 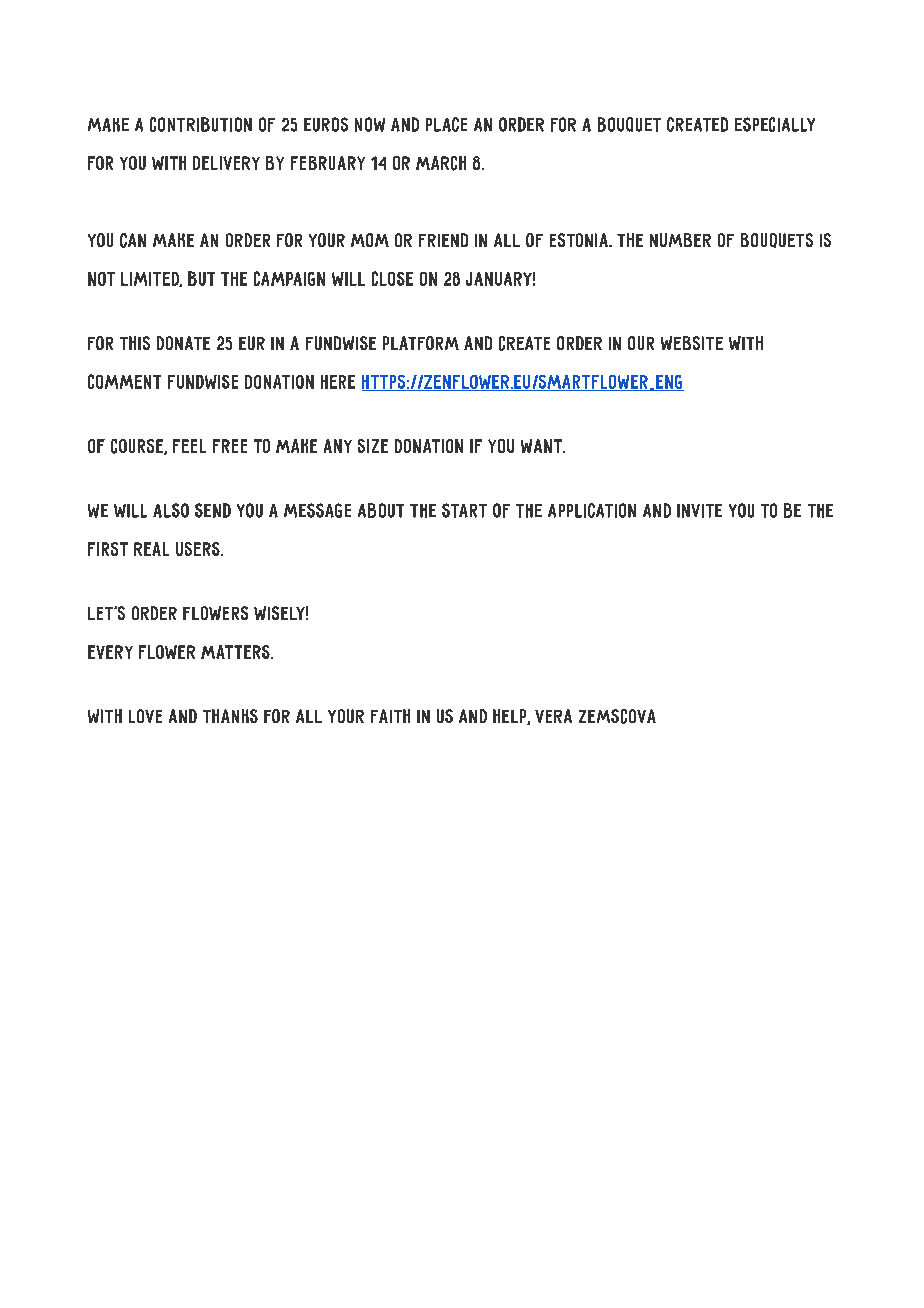 What do you see at coordinates (183, 343) in the screenshot?
I see `donate` at bounding box center [183, 343].
